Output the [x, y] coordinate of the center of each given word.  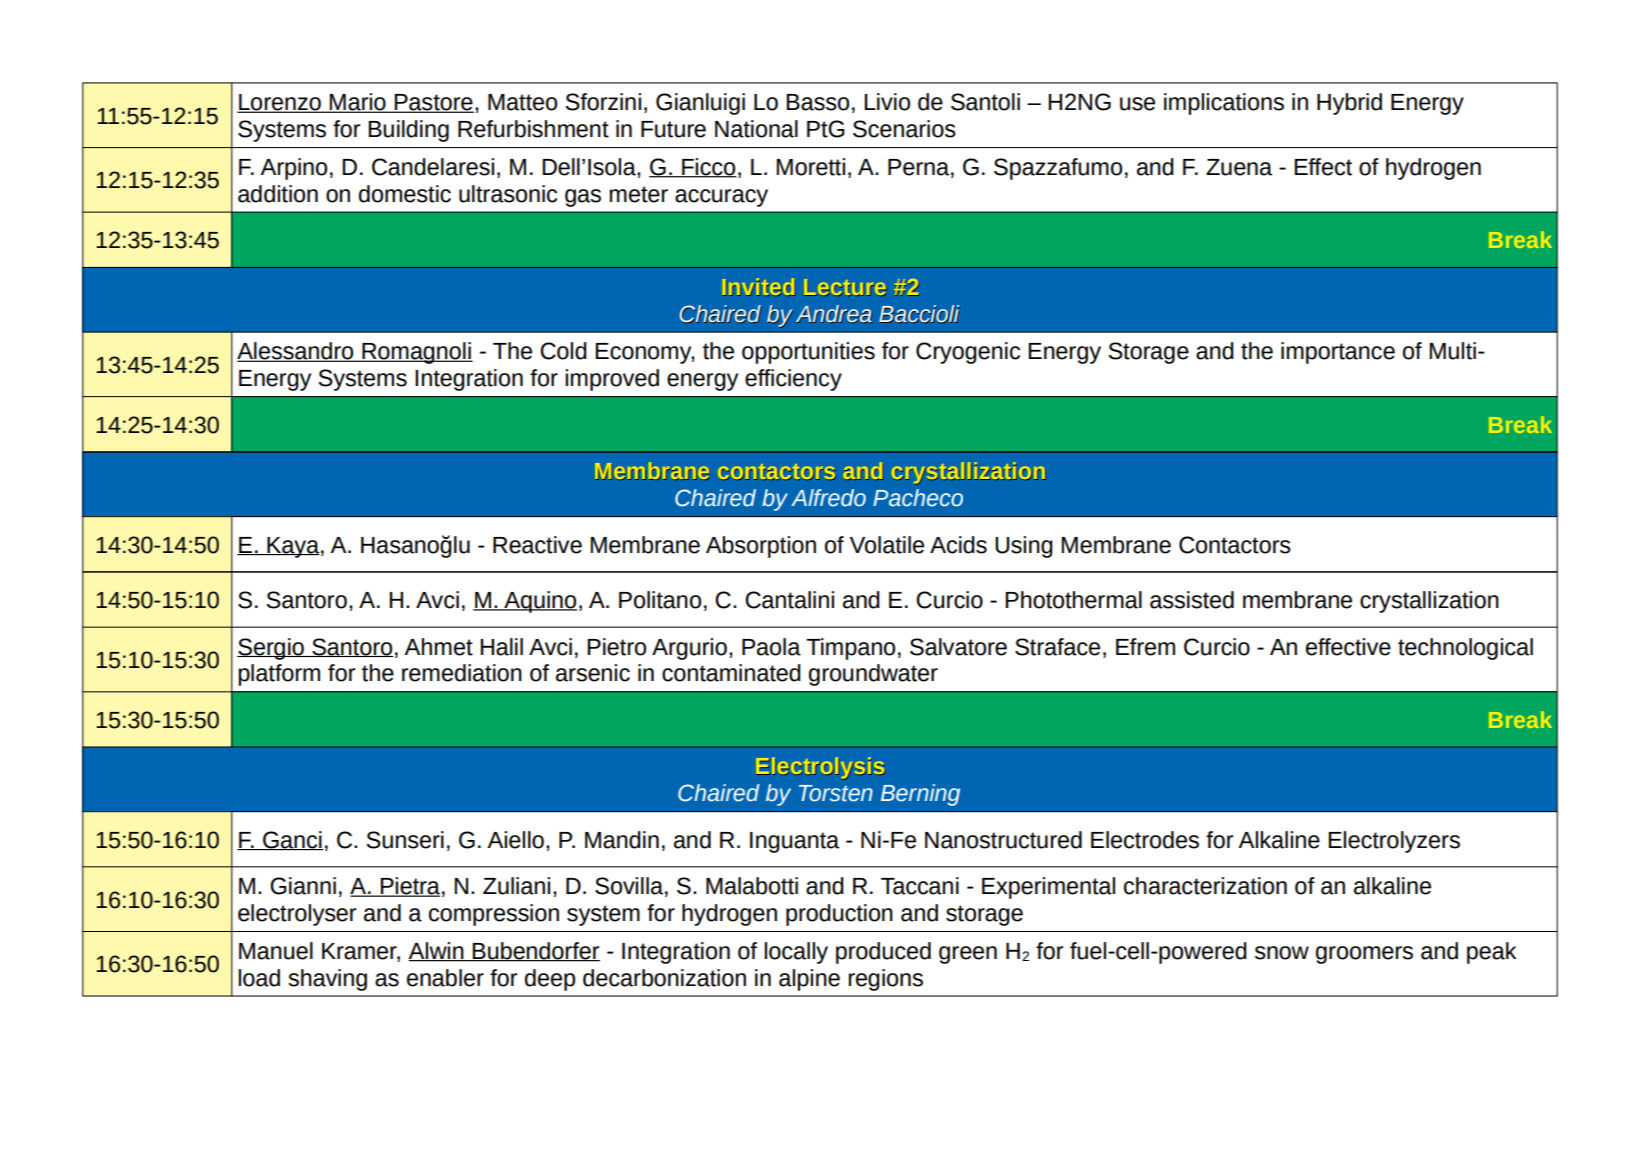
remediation [462, 673]
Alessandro [296, 352]
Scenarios [904, 129]
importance [1338, 353]
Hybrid [1349, 104]
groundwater [873, 675]
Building [408, 131]
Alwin [437, 951]
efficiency [793, 380]
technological [1465, 649]
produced [883, 953]
